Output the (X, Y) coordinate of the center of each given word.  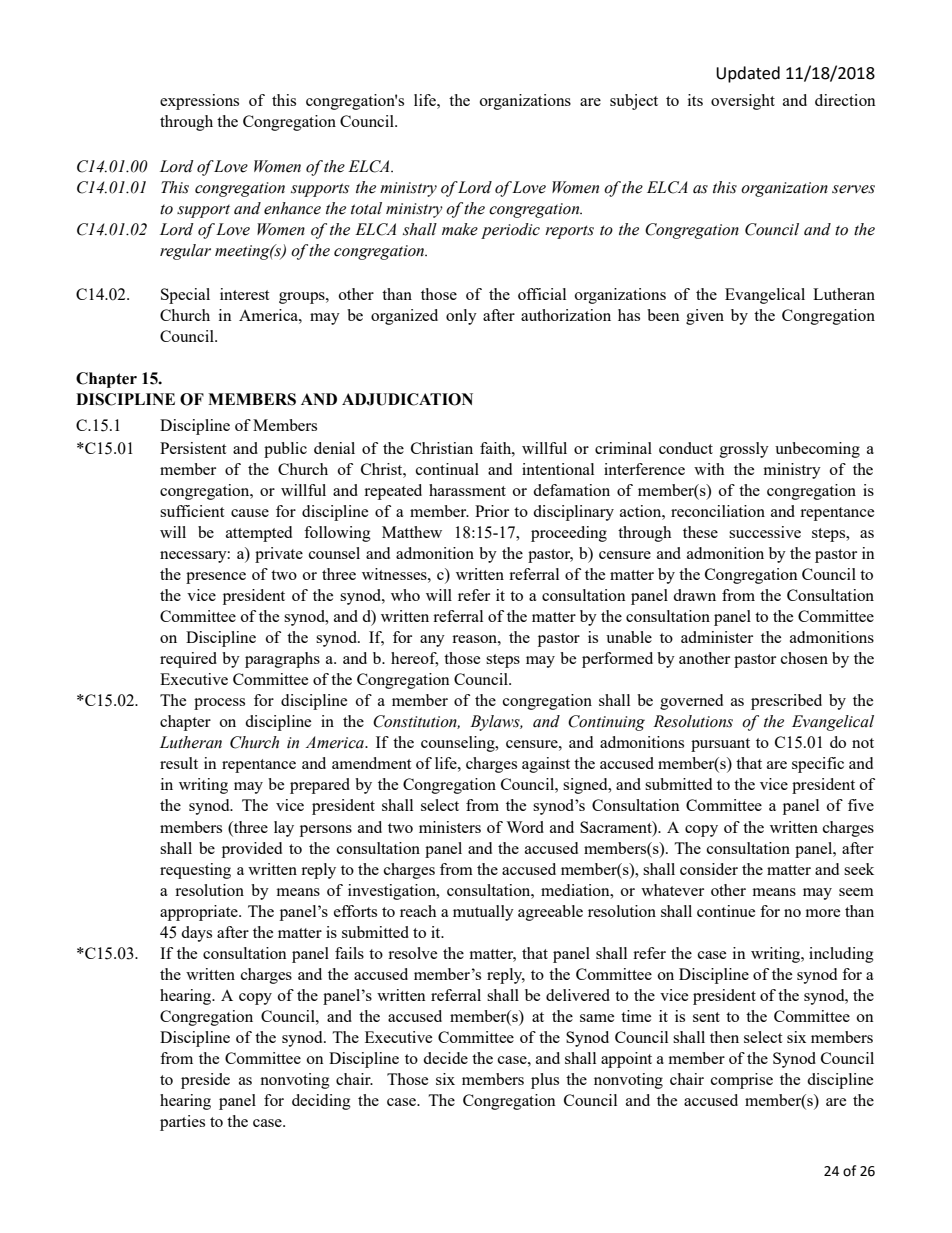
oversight (743, 102)
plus (545, 1081)
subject (634, 102)
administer (717, 637)
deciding (321, 1102)
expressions (199, 102)
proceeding (569, 534)
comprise (742, 1081)
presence (216, 578)
